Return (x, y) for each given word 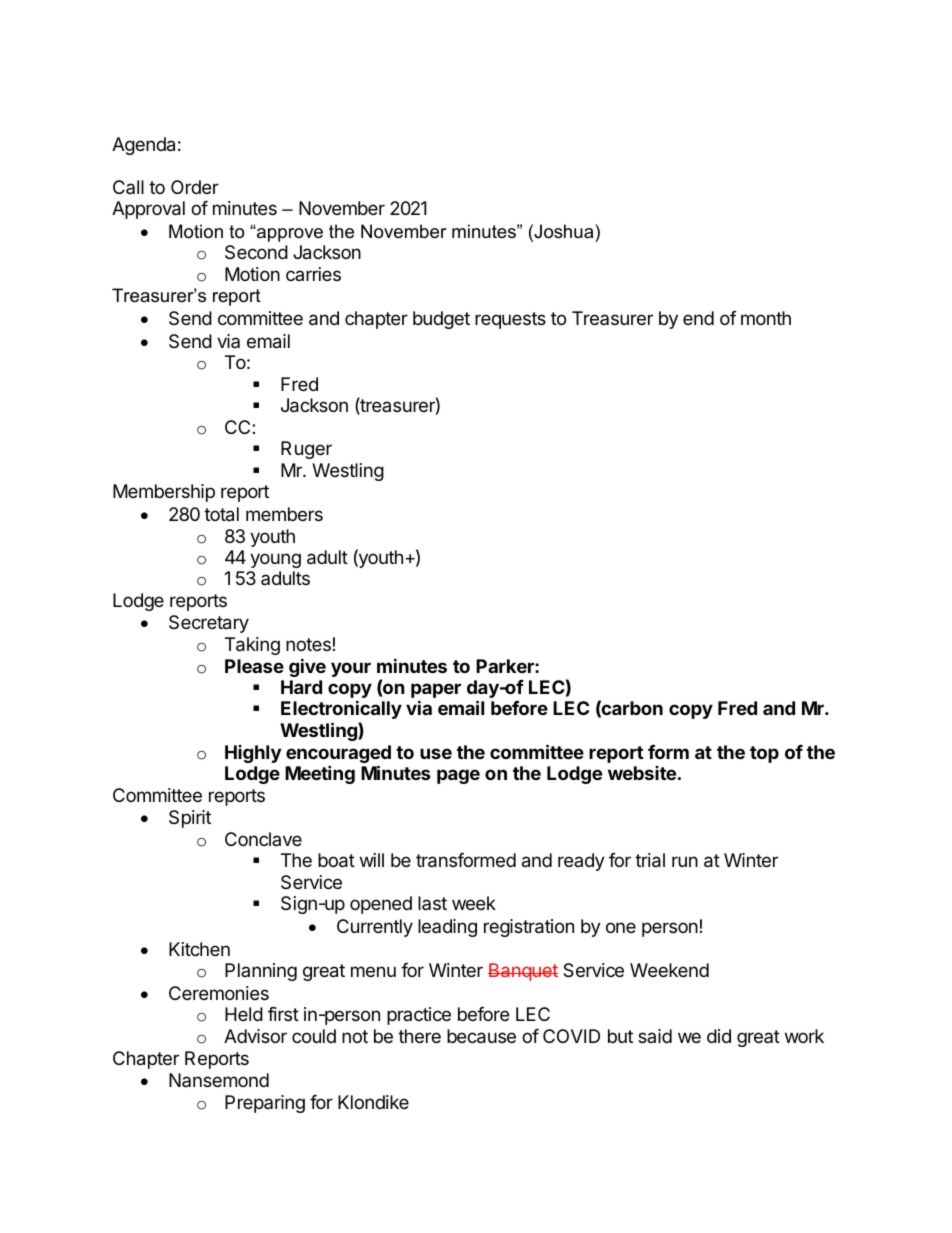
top (764, 754)
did (719, 1036)
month (766, 318)
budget (441, 320)
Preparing (265, 1104)
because (481, 1036)
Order (195, 187)
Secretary (209, 624)
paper (436, 692)
